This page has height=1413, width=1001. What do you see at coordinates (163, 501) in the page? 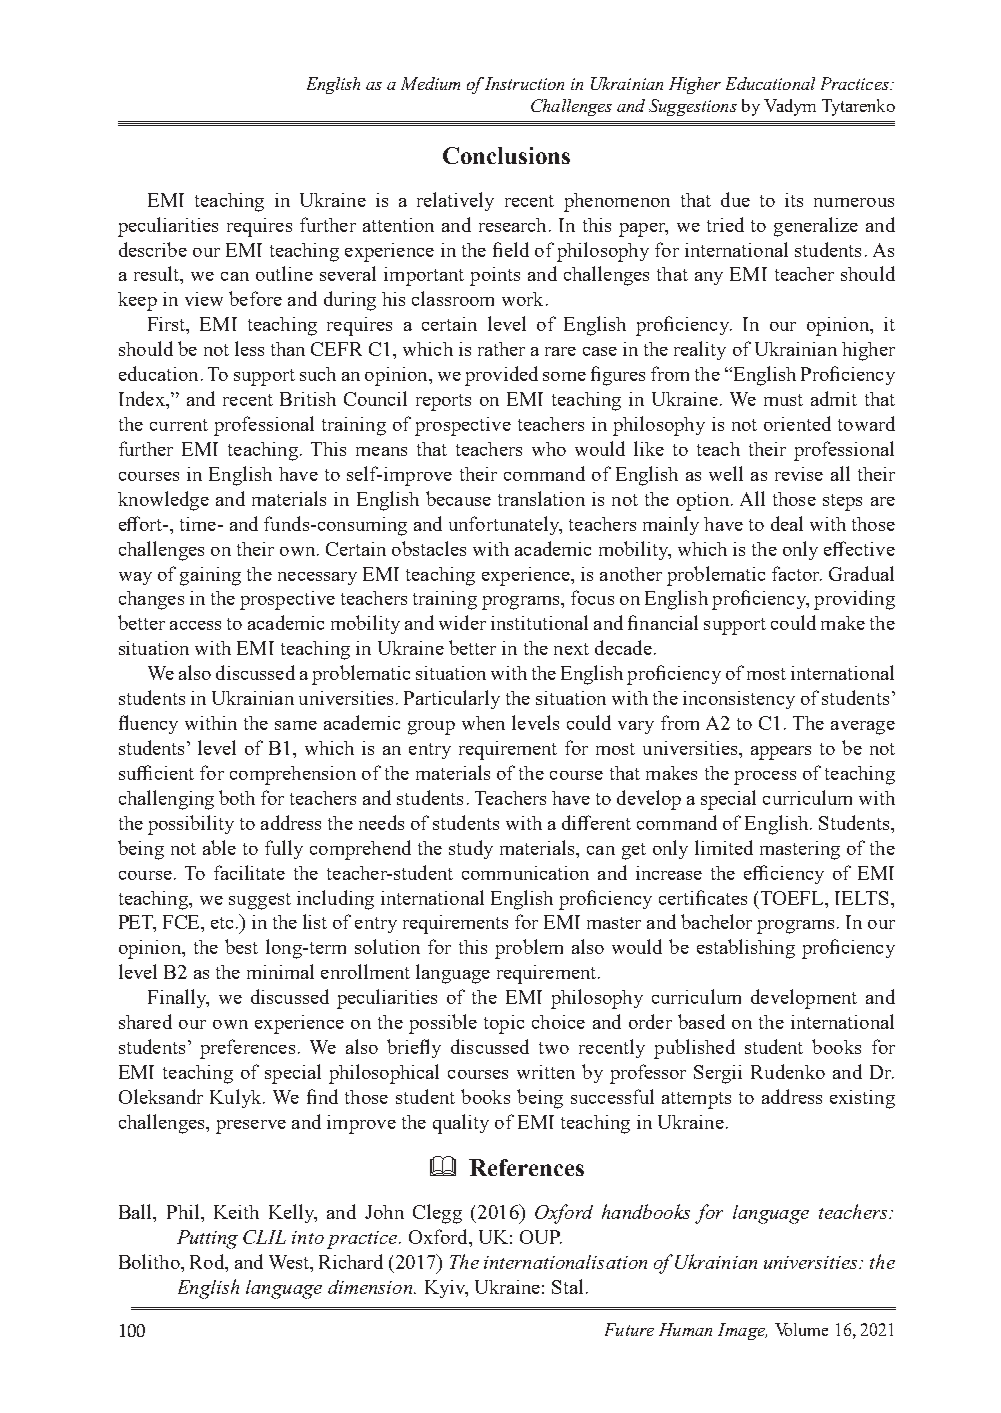
I see `knowledge` at bounding box center [163, 501].
